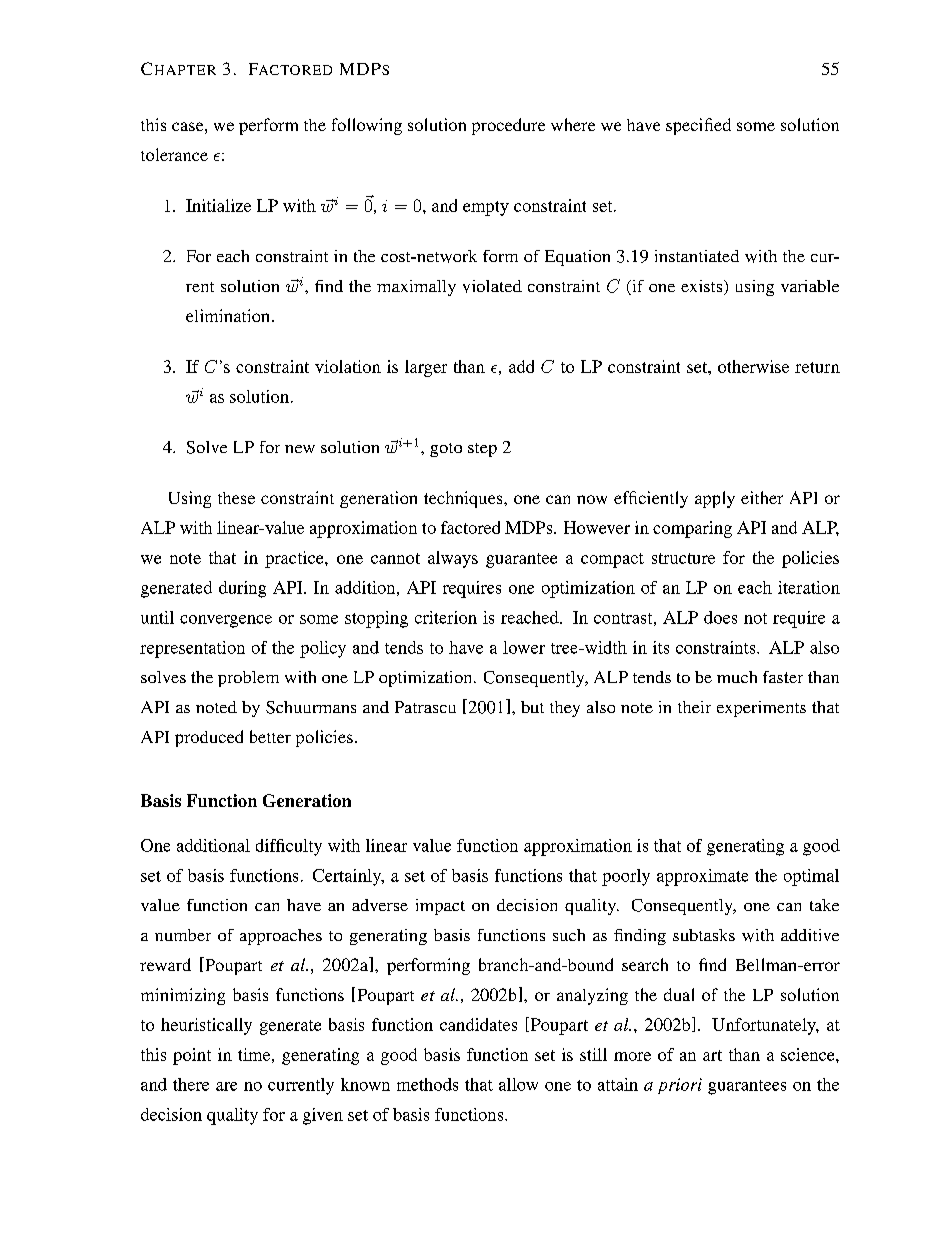  What do you see at coordinates (518, 1084) in the page?
I see `allow` at bounding box center [518, 1084].
